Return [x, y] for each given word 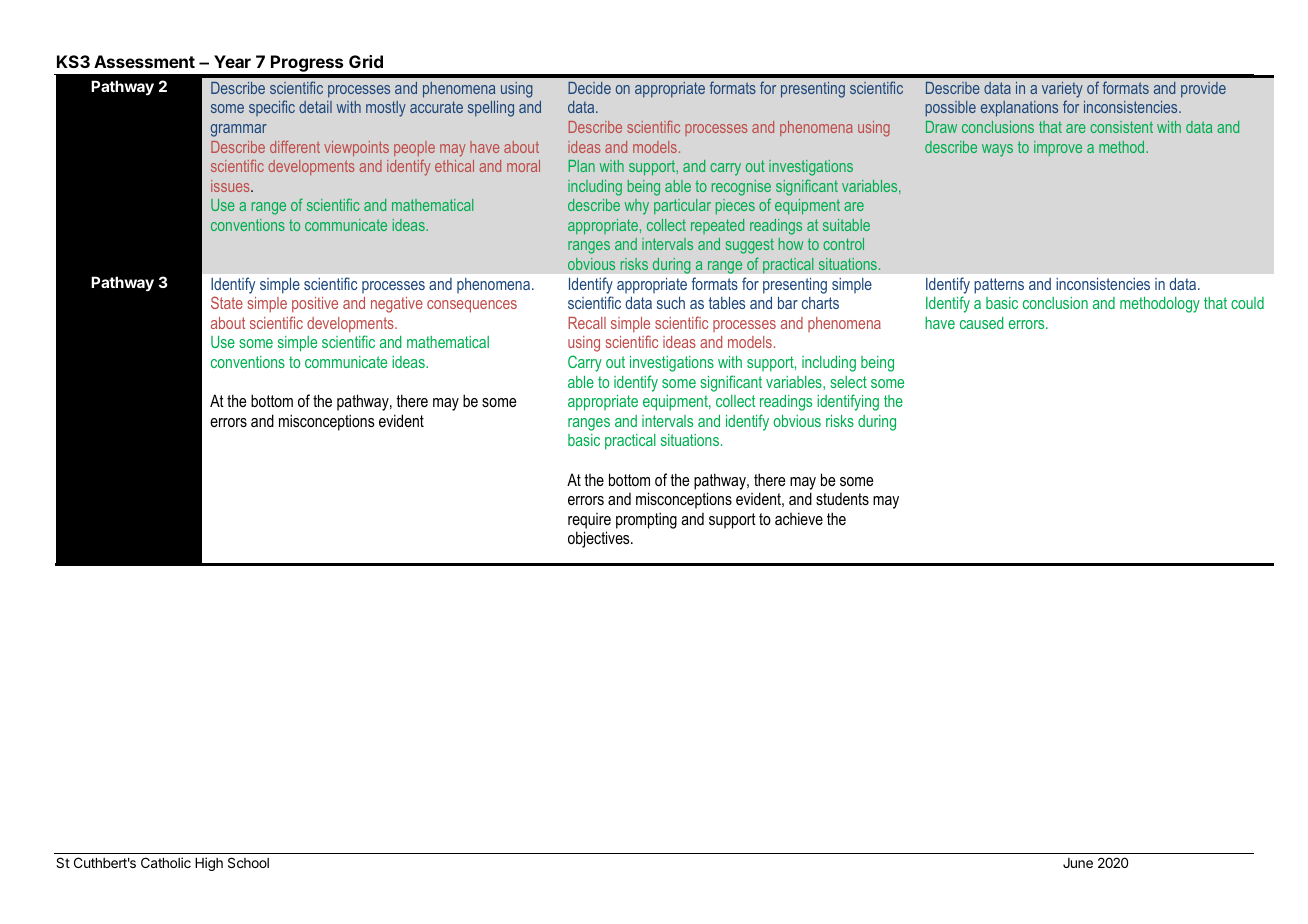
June [1078, 863]
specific [272, 108]
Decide [589, 88]
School [248, 862]
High [209, 864]
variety [1062, 90]
